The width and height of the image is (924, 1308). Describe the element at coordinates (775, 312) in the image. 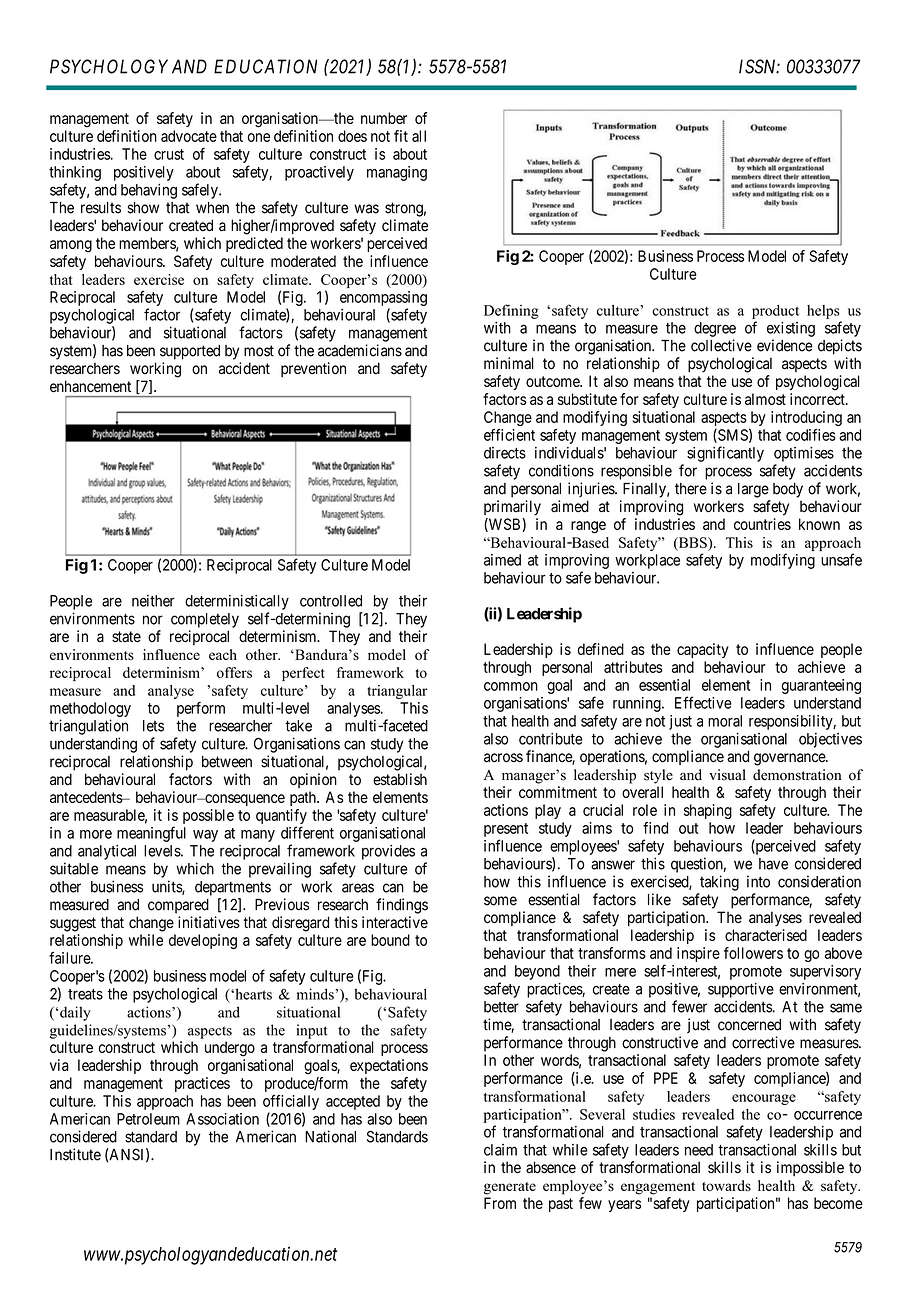

I see `product` at that location.
